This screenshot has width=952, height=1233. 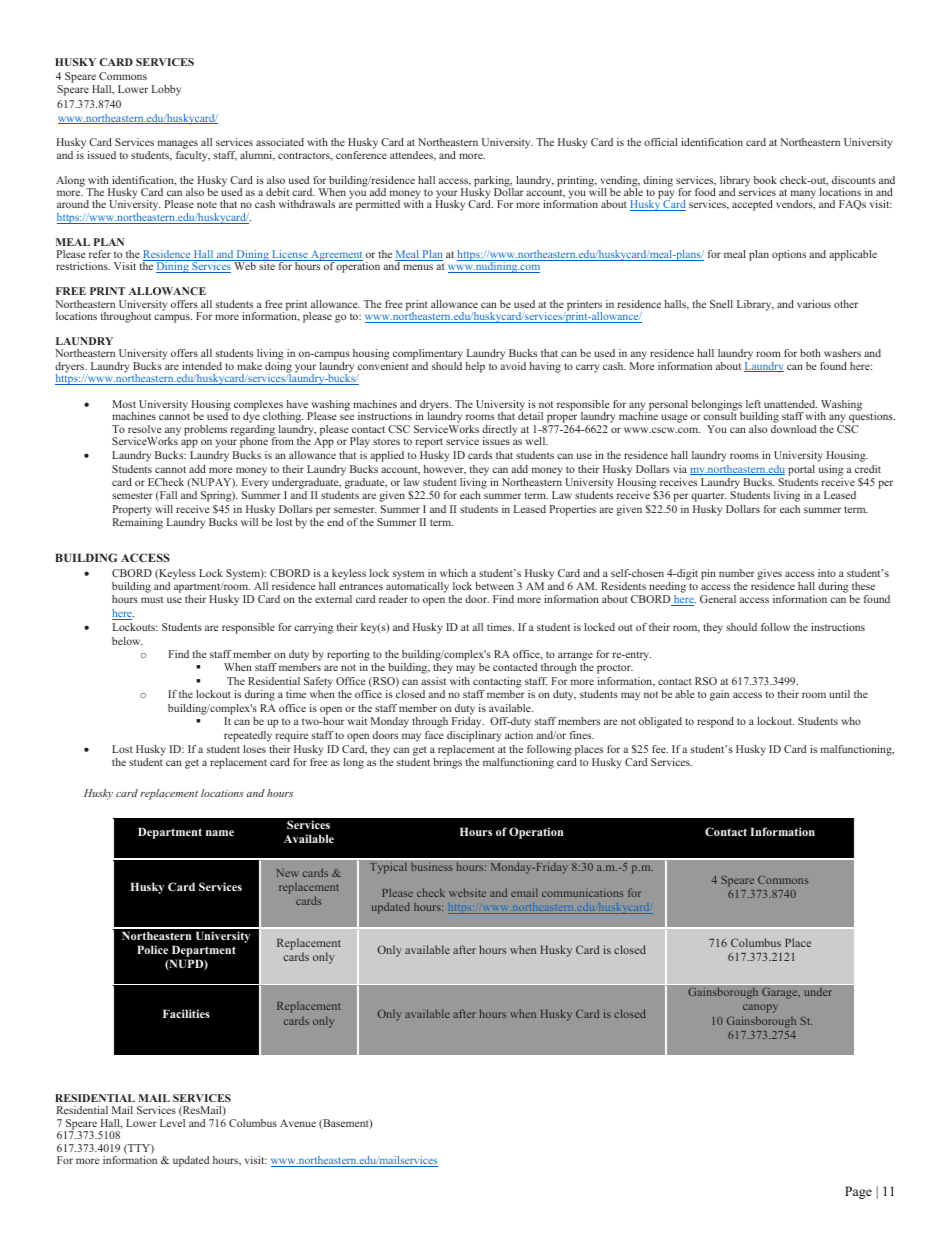 I want to click on General, so click(x=718, y=599).
